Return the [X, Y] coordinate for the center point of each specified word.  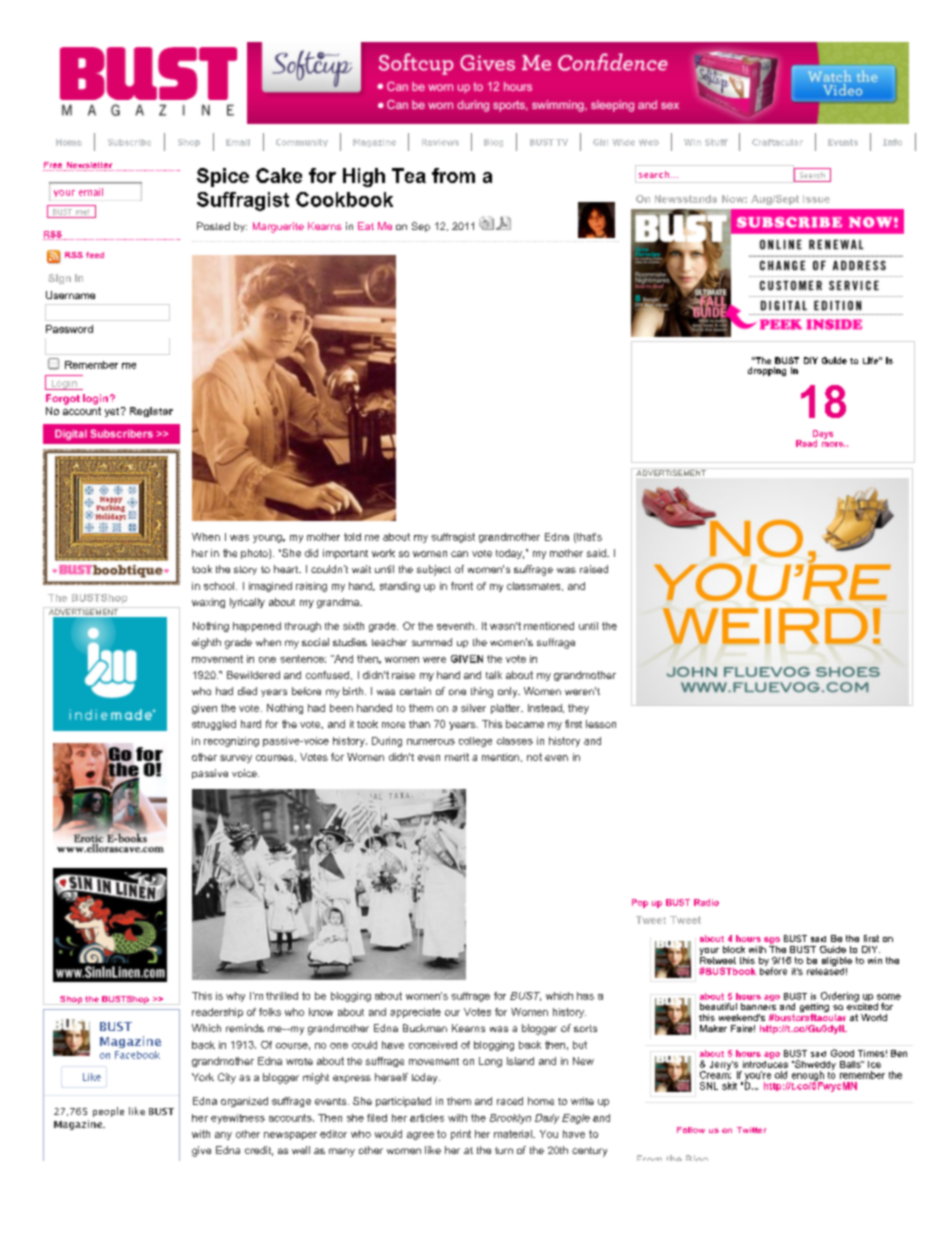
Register [151, 412]
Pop [640, 903]
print [461, 1135]
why [235, 997]
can [459, 554]
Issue [816, 199]
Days [823, 435]
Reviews [440, 142]
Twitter [751, 1130]
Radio [706, 902]
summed [432, 642]
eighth [206, 643]
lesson [601, 724]
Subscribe [129, 142]
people [108, 1112]
